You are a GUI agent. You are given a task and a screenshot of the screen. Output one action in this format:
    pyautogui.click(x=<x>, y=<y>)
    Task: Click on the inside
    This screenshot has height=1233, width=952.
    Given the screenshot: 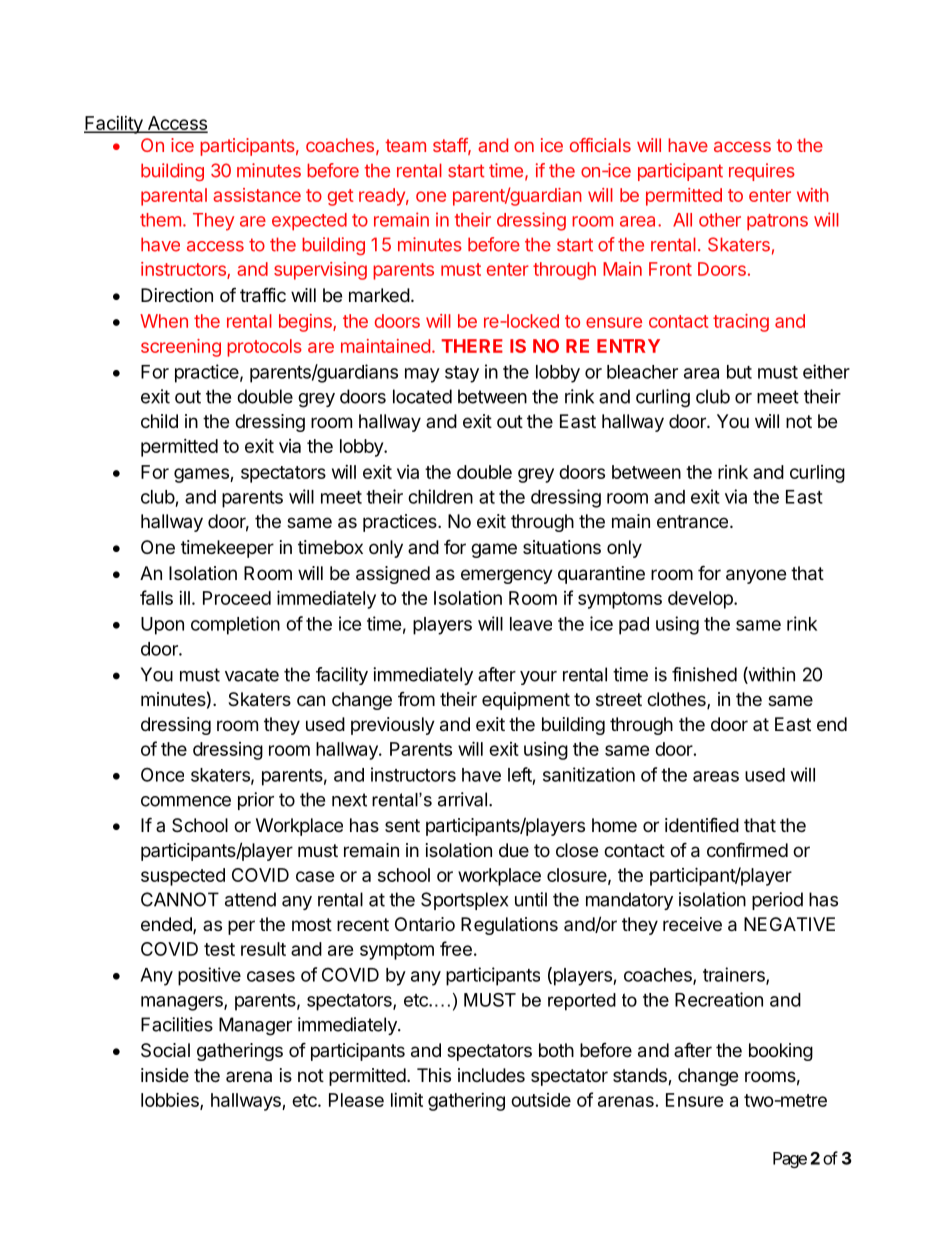 What is the action you would take?
    pyautogui.click(x=165, y=1075)
